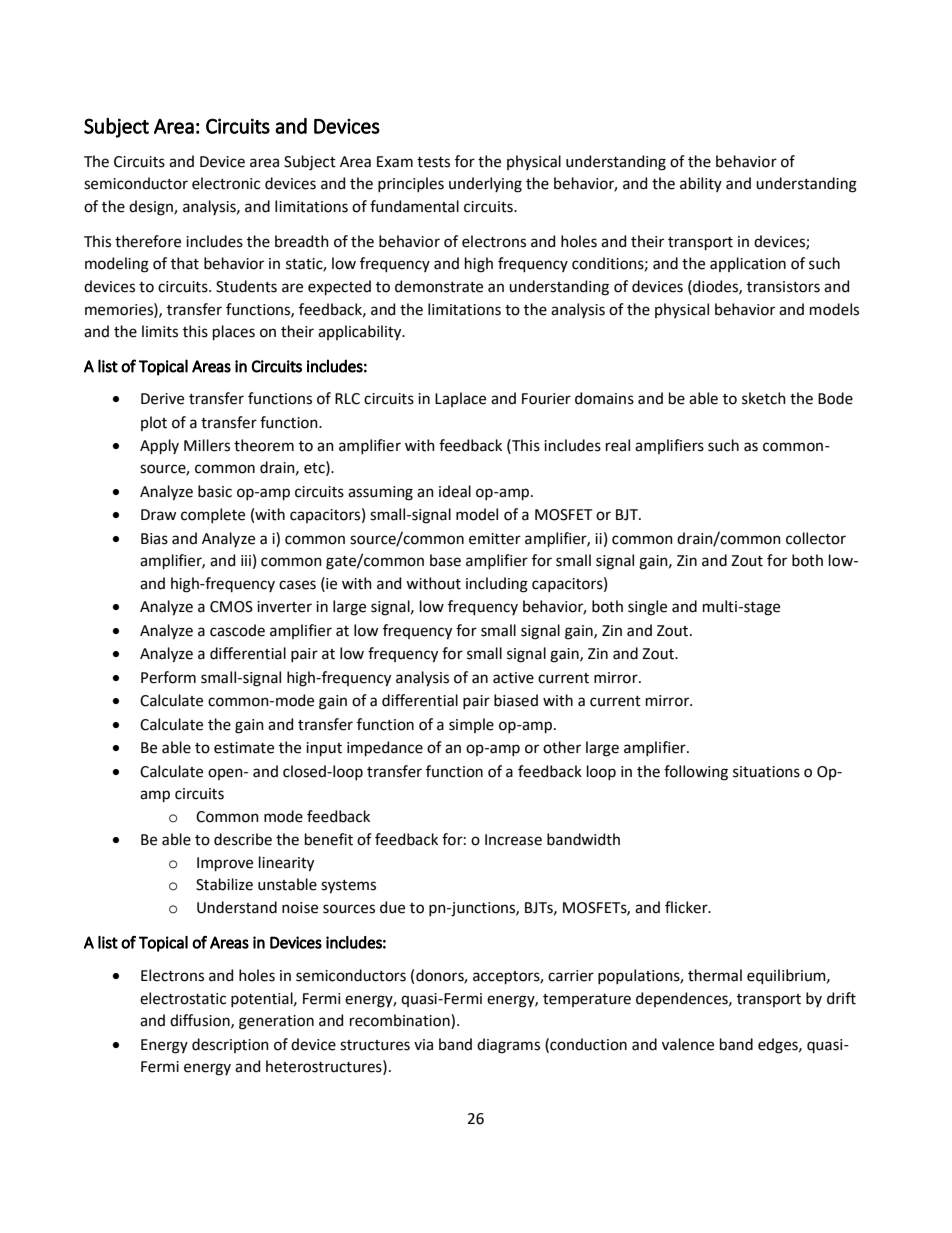 Image resolution: width=952 pixels, height=1233 pixels. What do you see at coordinates (835, 398) in the screenshot?
I see `Bode` at bounding box center [835, 398].
